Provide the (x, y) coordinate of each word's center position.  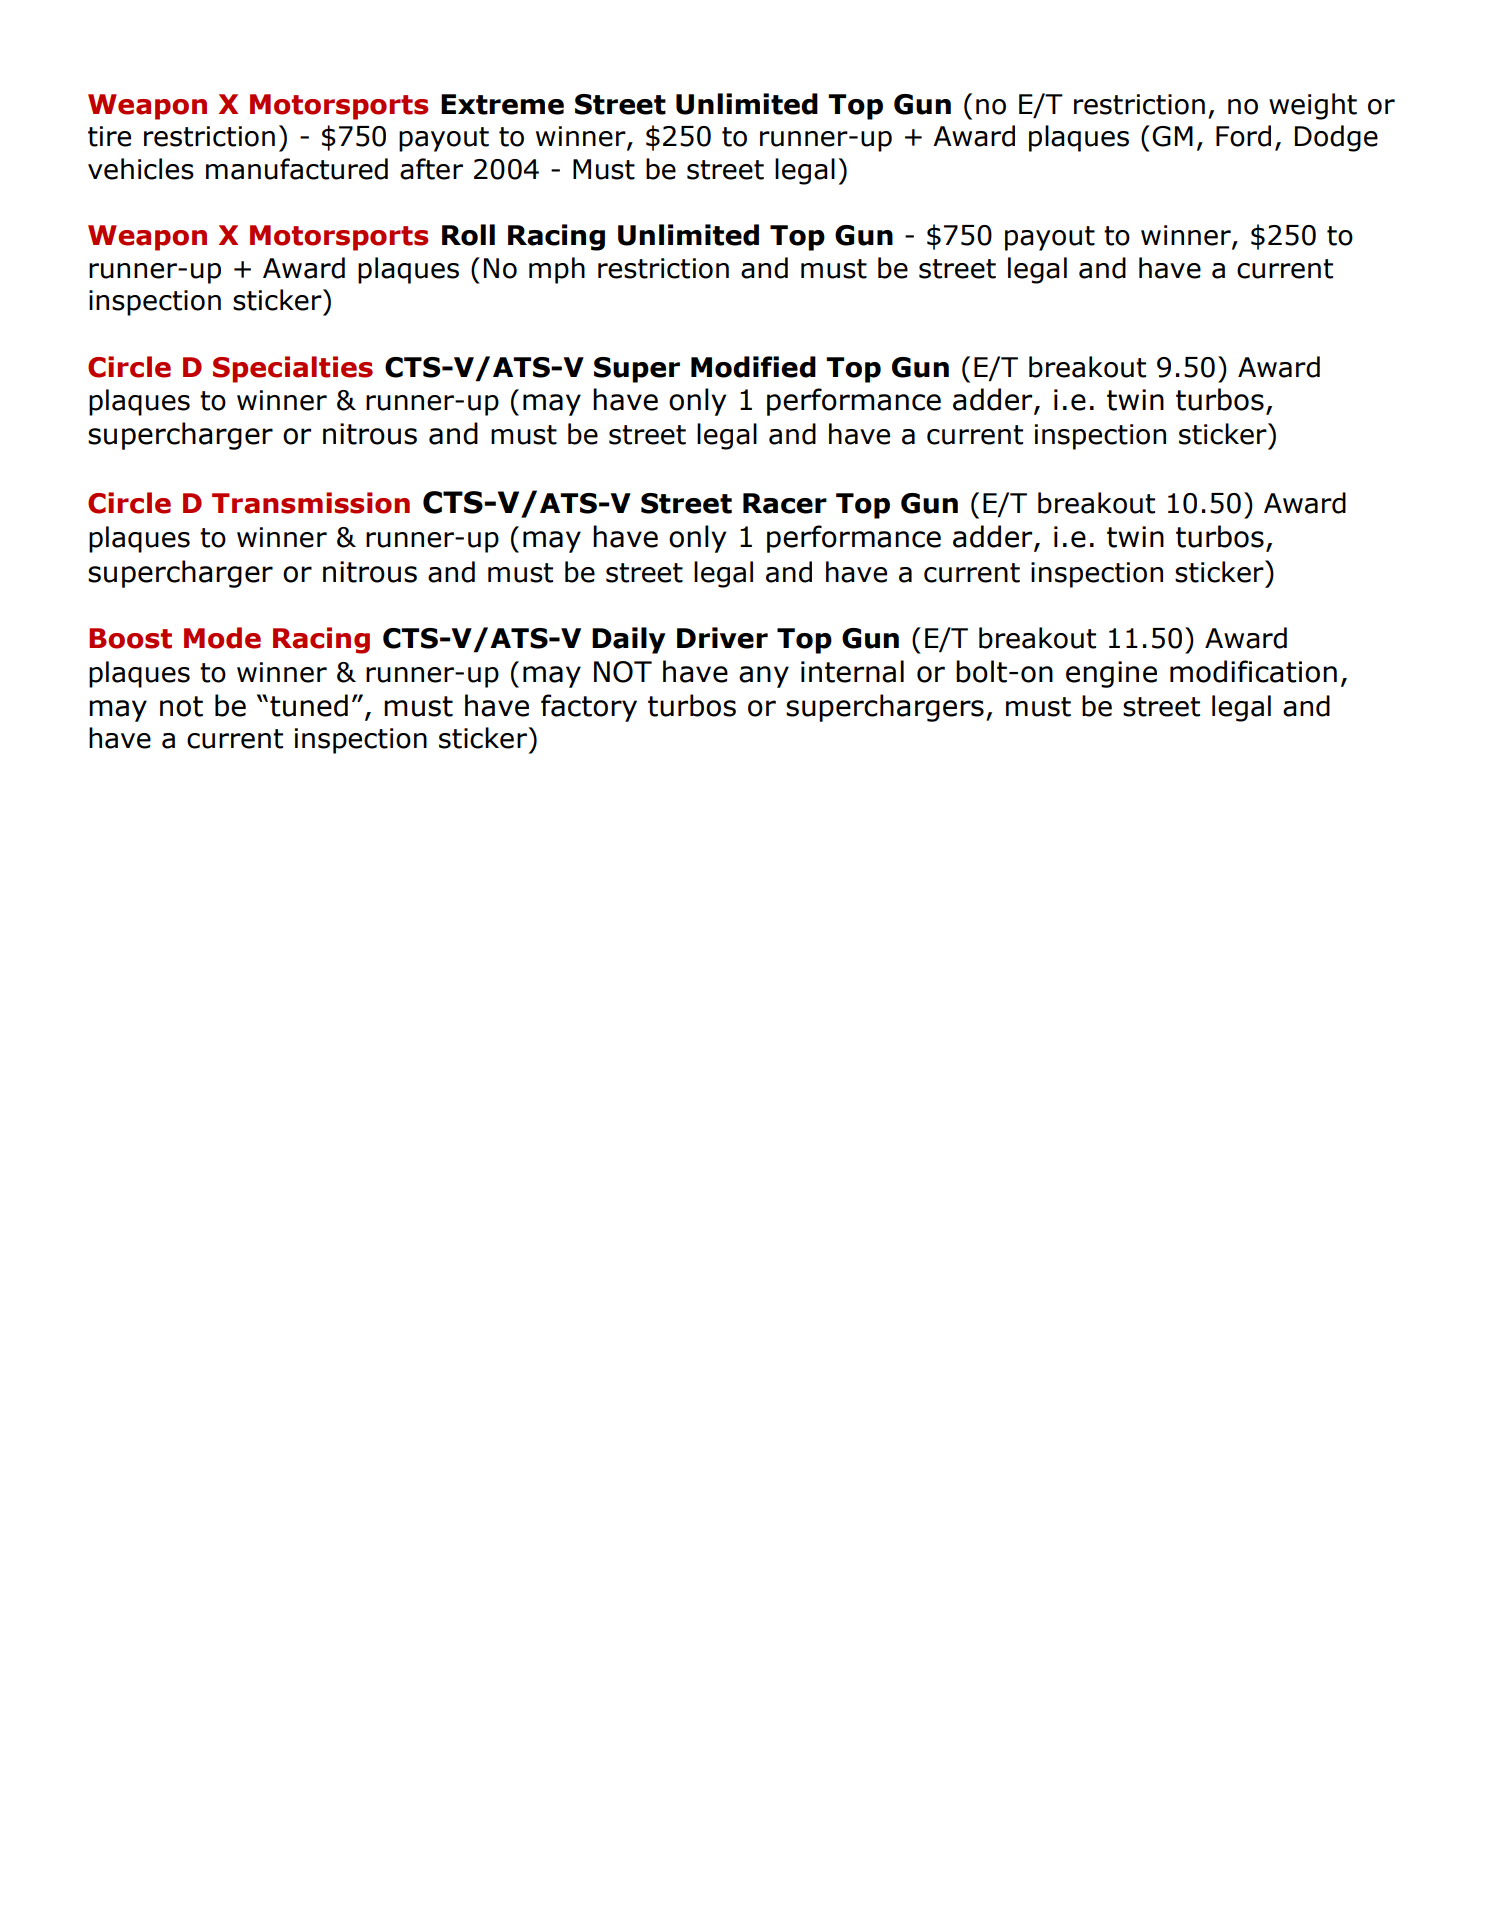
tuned (309, 705)
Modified (753, 367)
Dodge (1336, 138)
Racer (785, 503)
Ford (1243, 136)
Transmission (311, 503)
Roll (468, 235)
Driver (722, 638)
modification (1253, 671)
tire (109, 136)
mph (557, 270)
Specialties (293, 369)
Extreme (502, 104)
